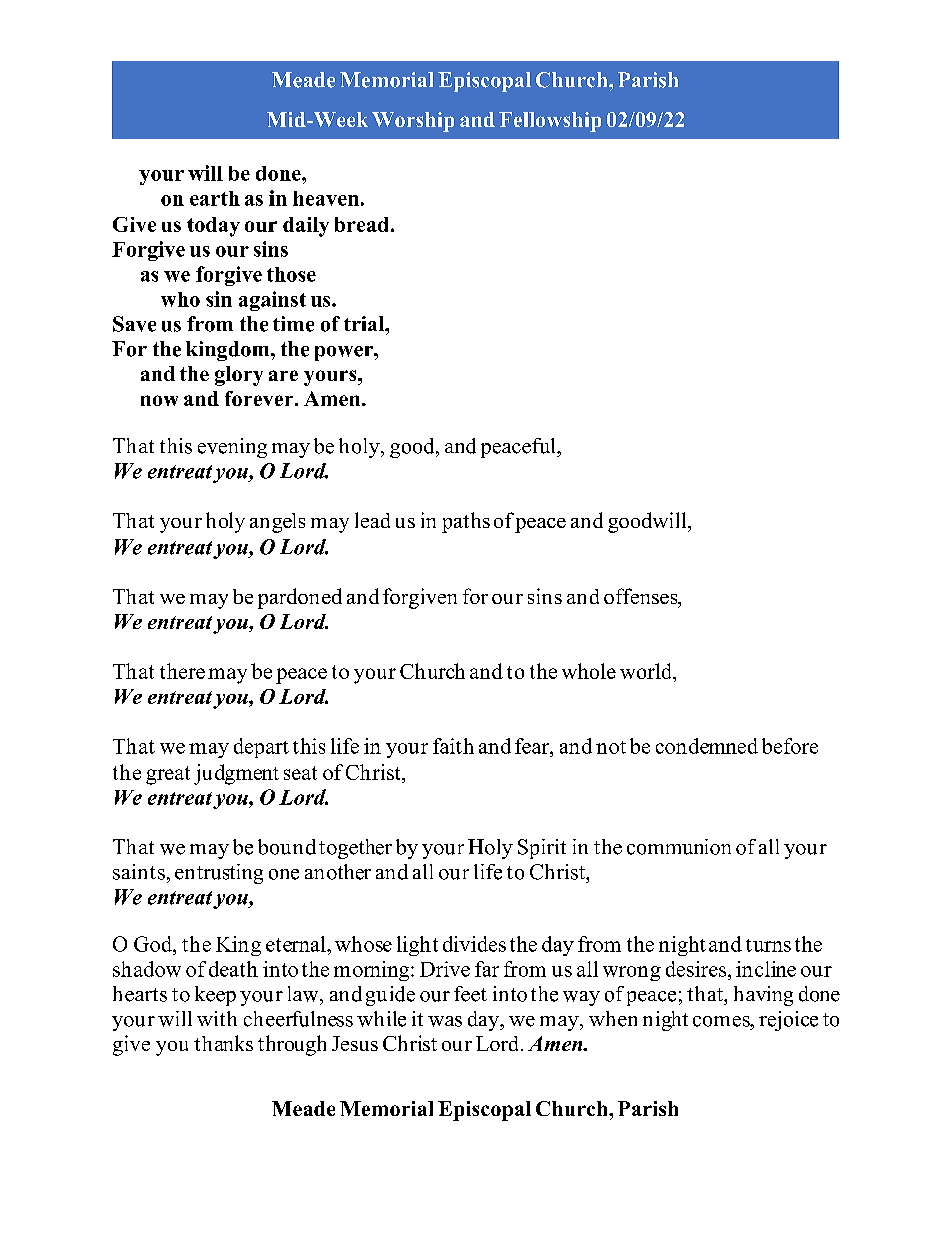 The image size is (952, 1233). Describe the element at coordinates (365, 323) in the image. I see `trial` at that location.
